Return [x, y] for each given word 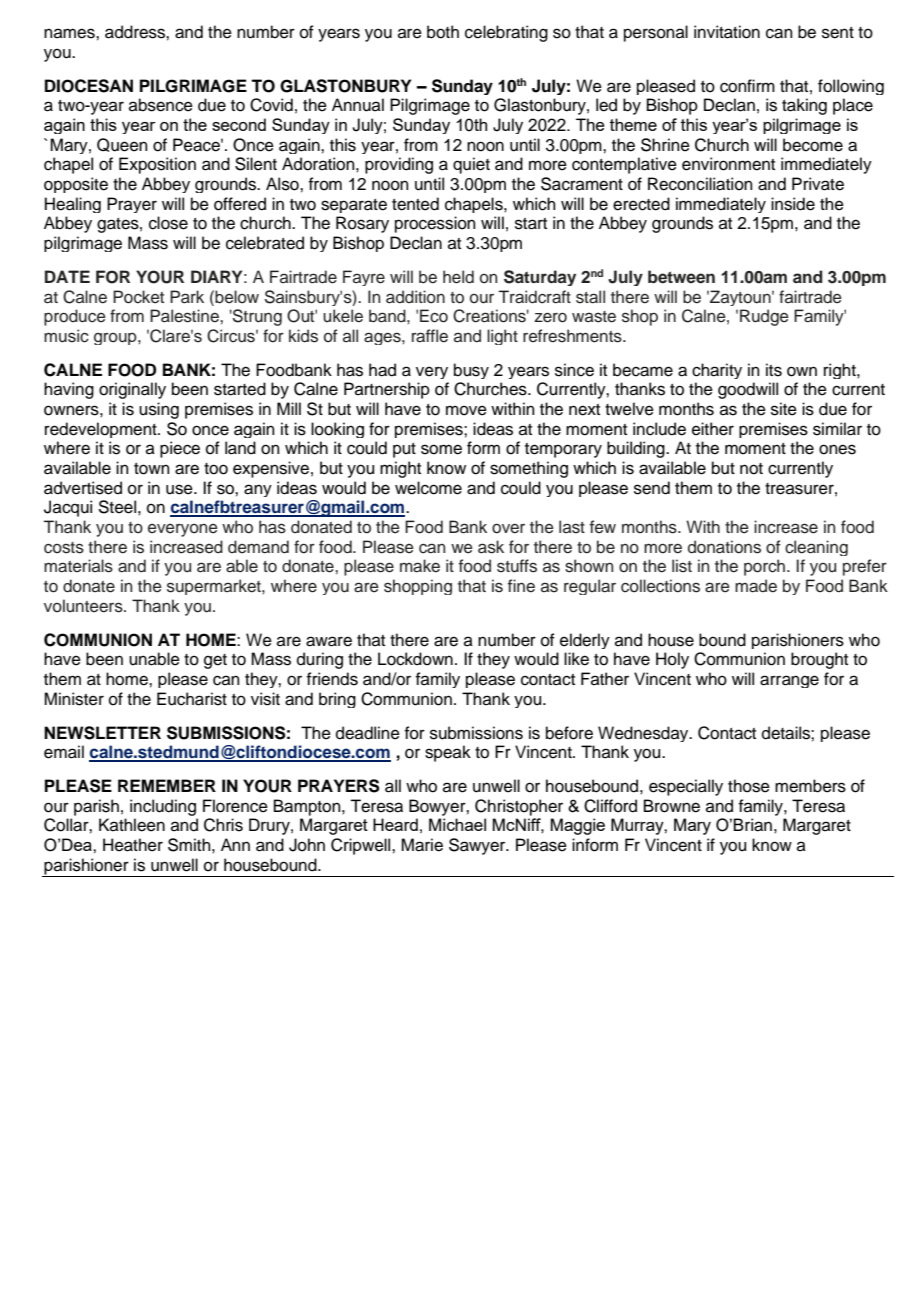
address [136, 32]
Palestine [185, 316]
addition [415, 297]
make [420, 566]
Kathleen [132, 825]
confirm [747, 86]
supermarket [215, 587]
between [681, 277]
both [443, 32]
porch [764, 567]
